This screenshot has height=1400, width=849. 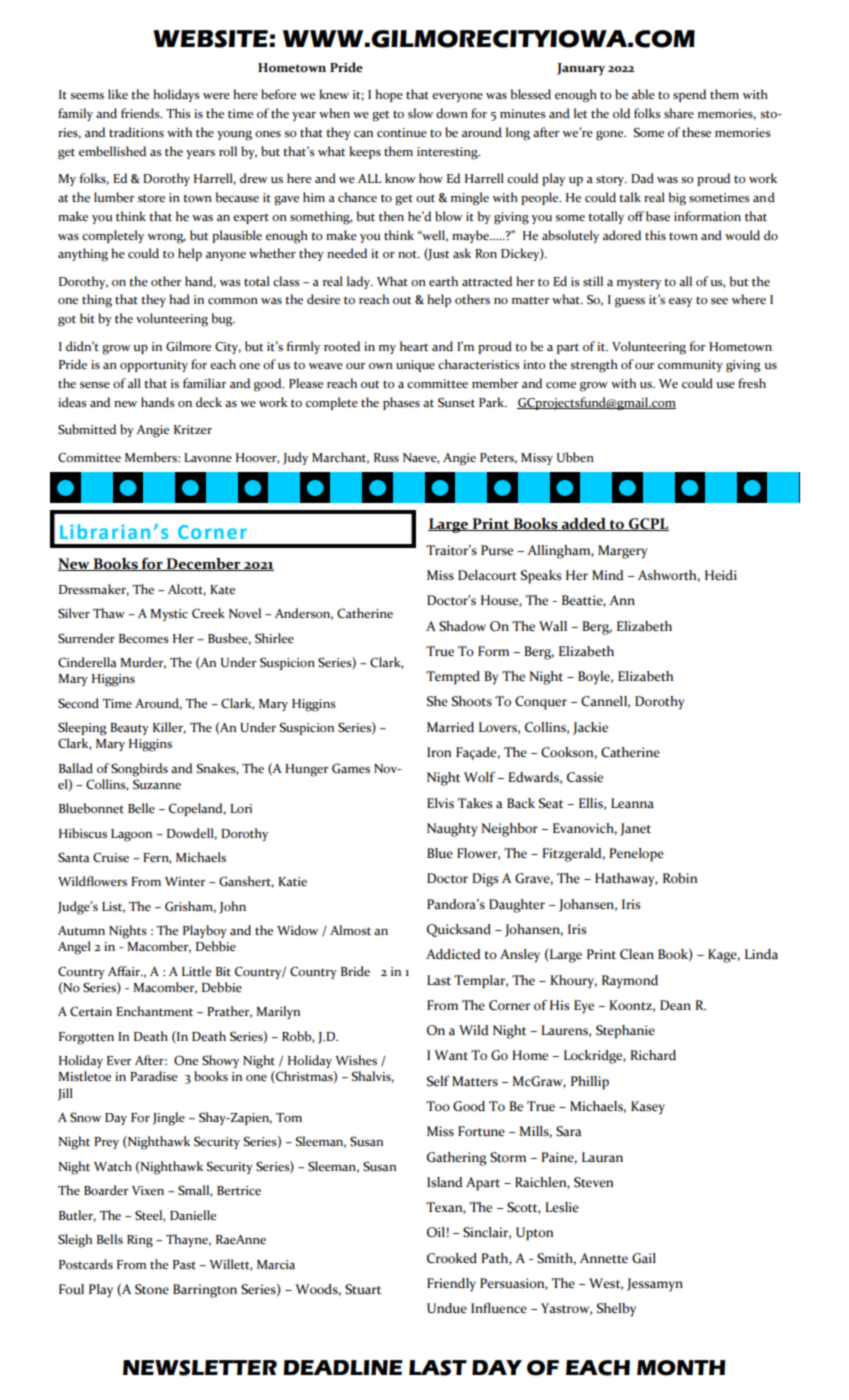 I want to click on Jackie, so click(x=590, y=728).
